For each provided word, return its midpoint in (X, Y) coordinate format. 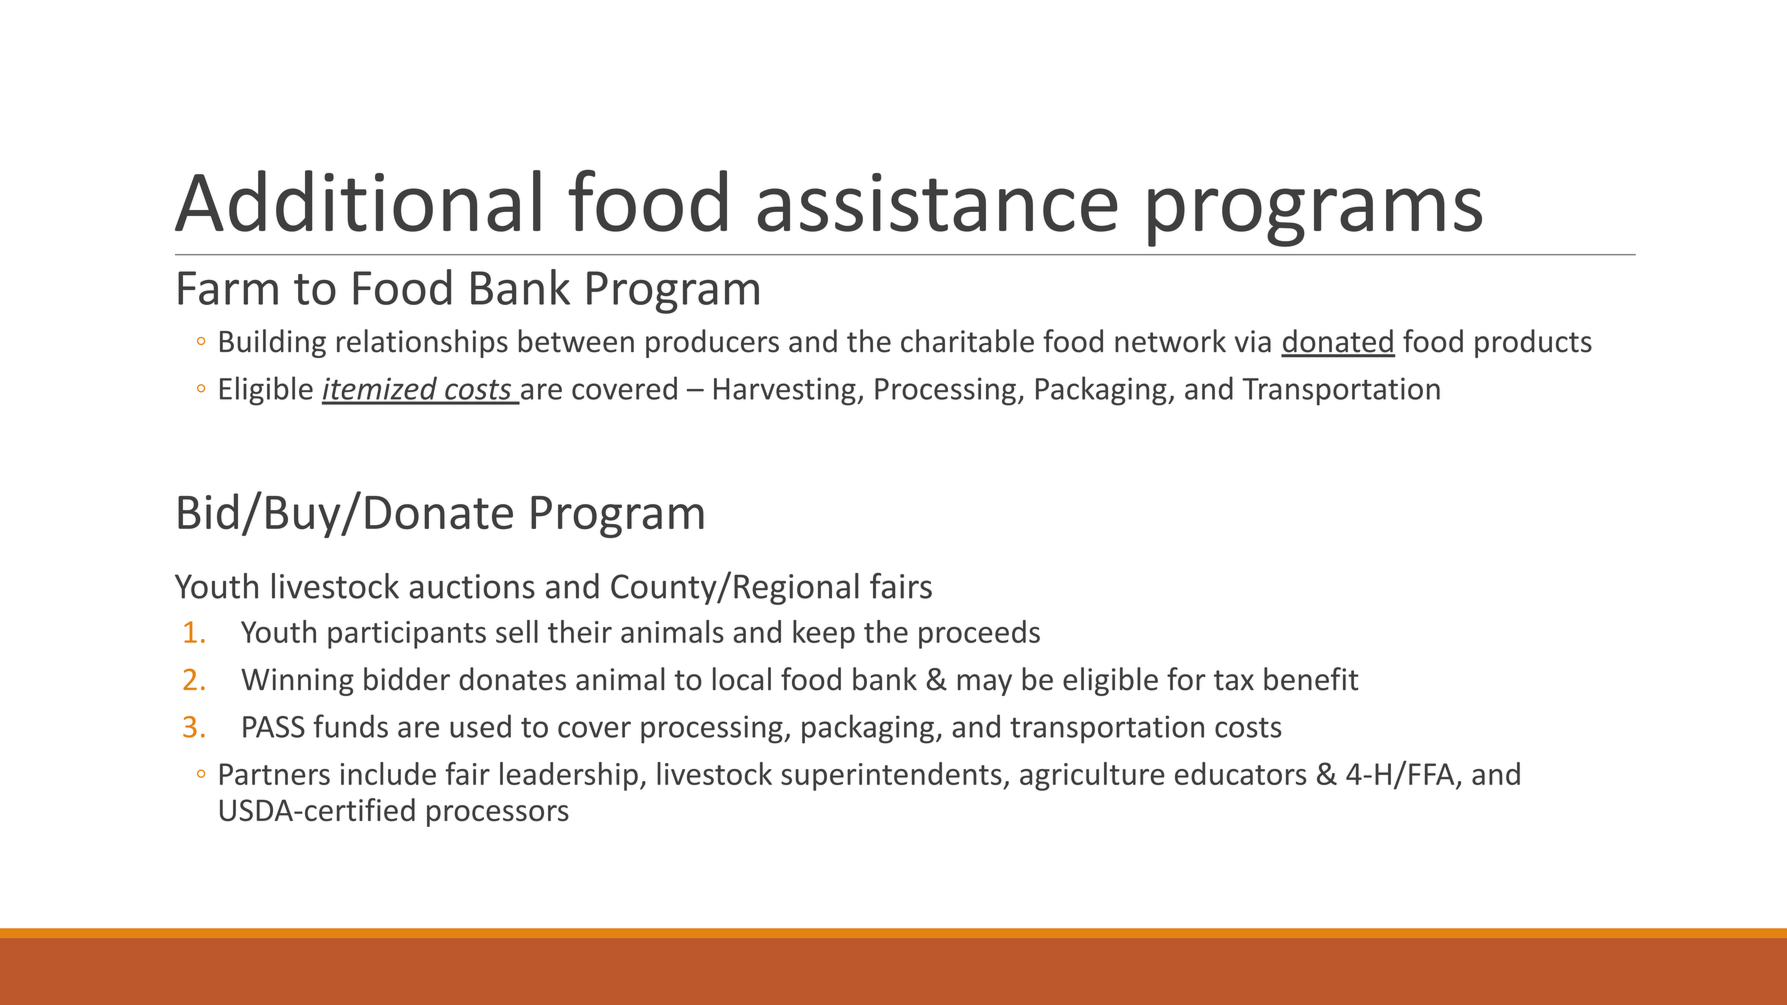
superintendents (892, 776)
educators (1241, 773)
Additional (358, 201)
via (1253, 341)
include (388, 773)
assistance (938, 202)
